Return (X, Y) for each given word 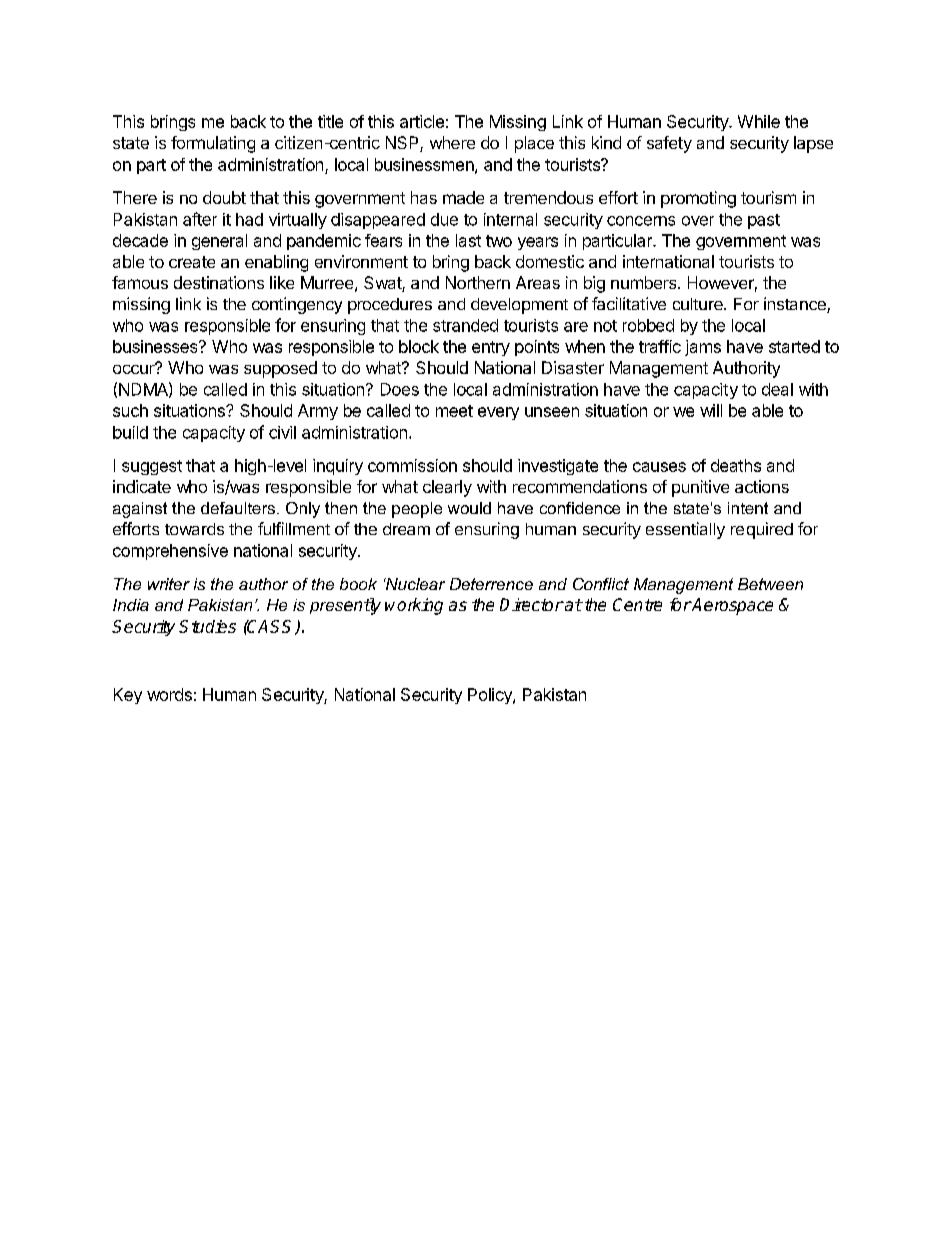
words (169, 694)
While (759, 121)
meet (454, 411)
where (452, 142)
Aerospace (731, 606)
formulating (213, 144)
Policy (491, 696)
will (711, 410)
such (130, 410)
